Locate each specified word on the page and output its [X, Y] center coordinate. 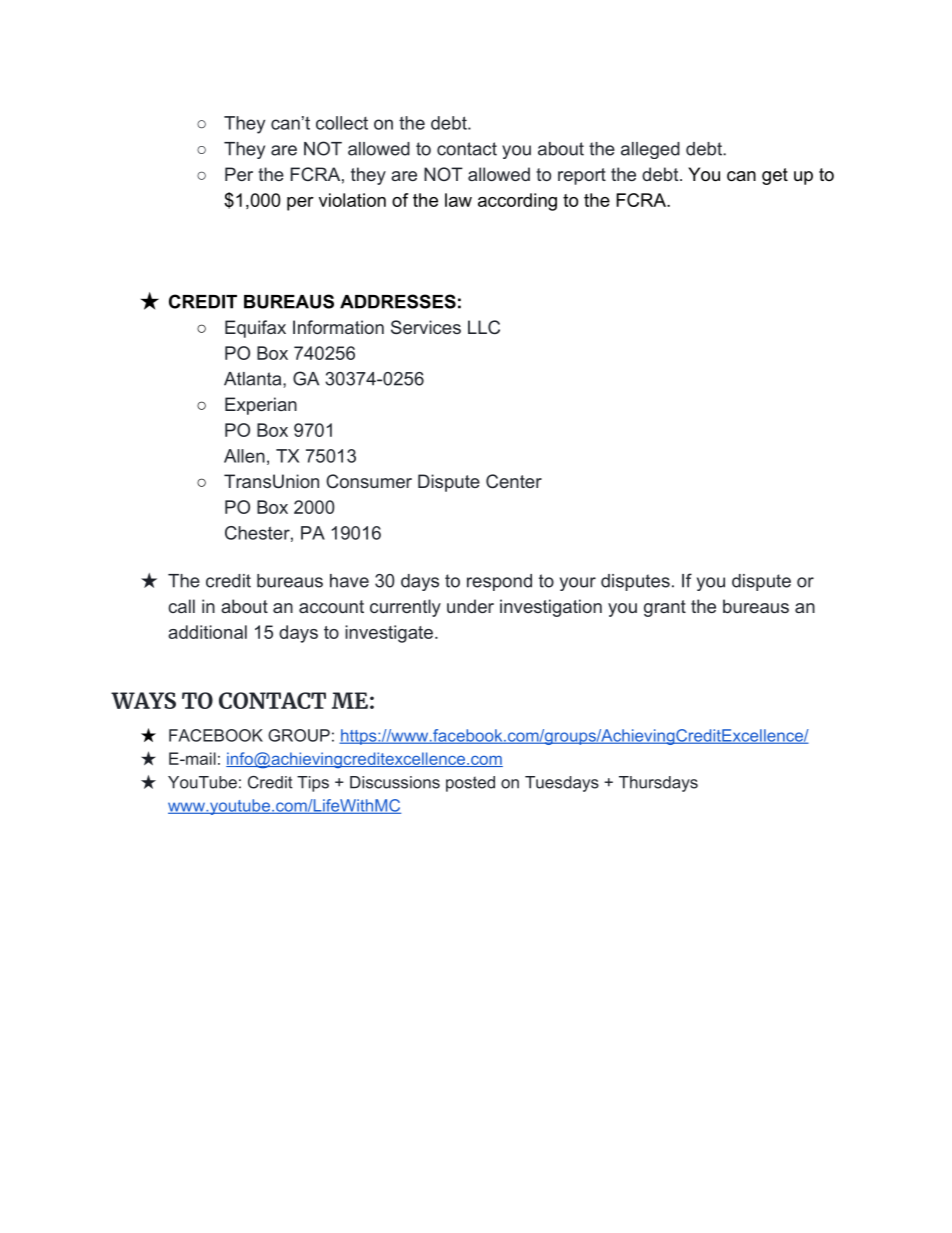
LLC [484, 327]
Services [426, 327]
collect [342, 123]
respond [499, 582]
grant [665, 608]
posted [470, 784]
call [181, 606]
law [458, 200]
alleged [650, 150]
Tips [313, 784]
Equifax [255, 329]
